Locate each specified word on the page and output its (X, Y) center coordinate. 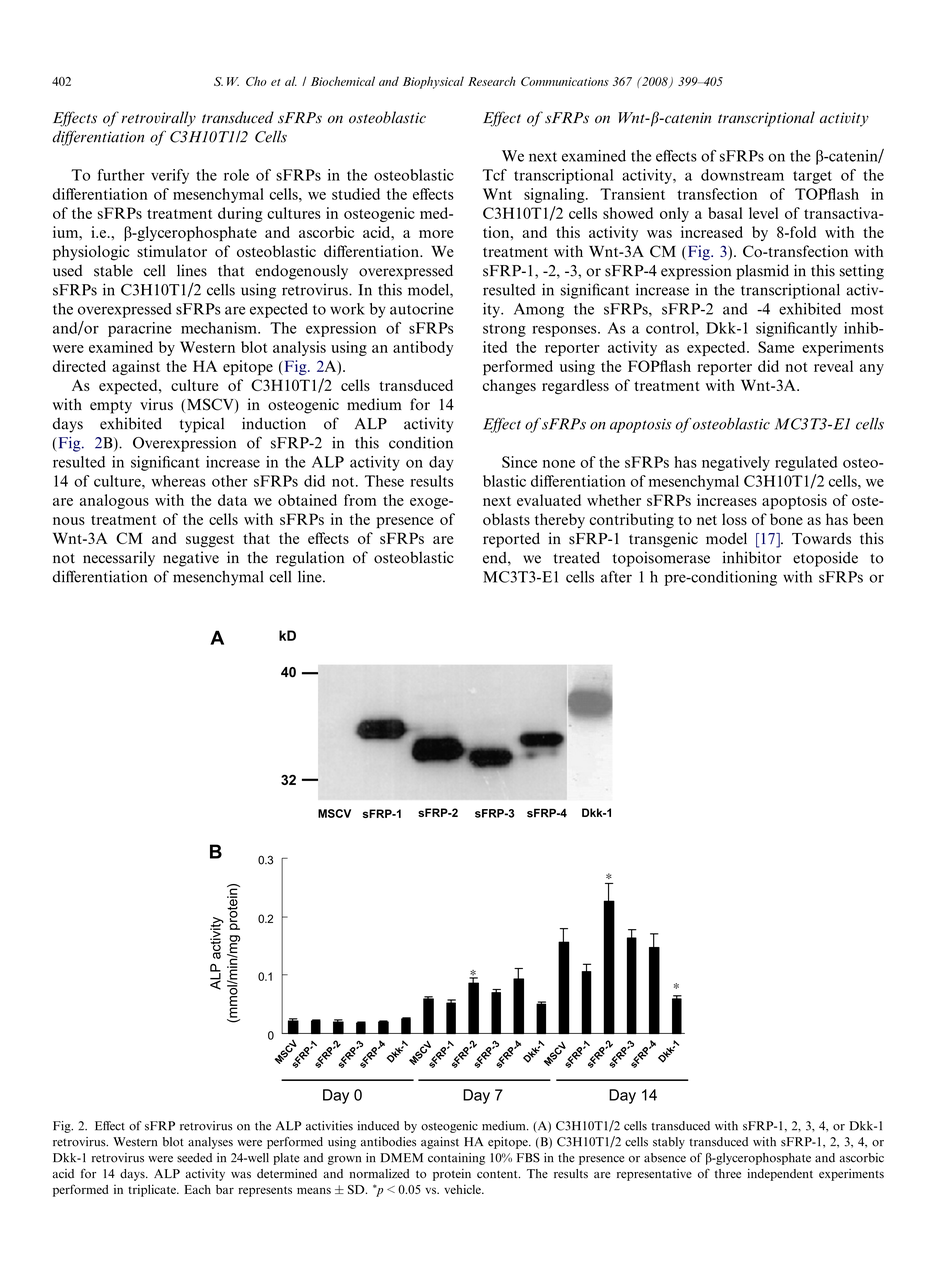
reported (511, 540)
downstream (742, 175)
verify (170, 176)
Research (491, 81)
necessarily (119, 559)
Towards (821, 538)
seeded (194, 1158)
